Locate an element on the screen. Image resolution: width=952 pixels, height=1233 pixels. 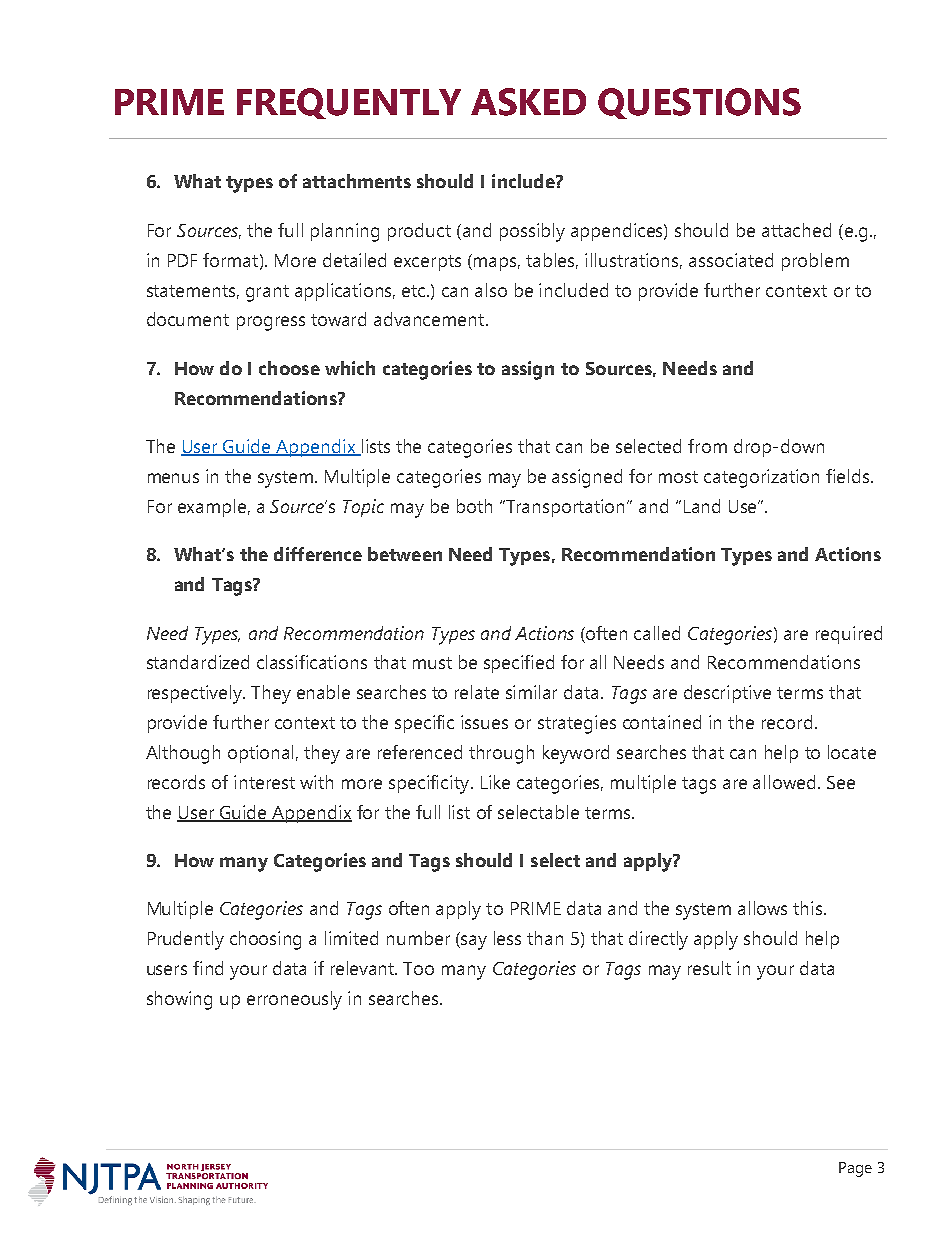
required is located at coordinates (849, 635).
